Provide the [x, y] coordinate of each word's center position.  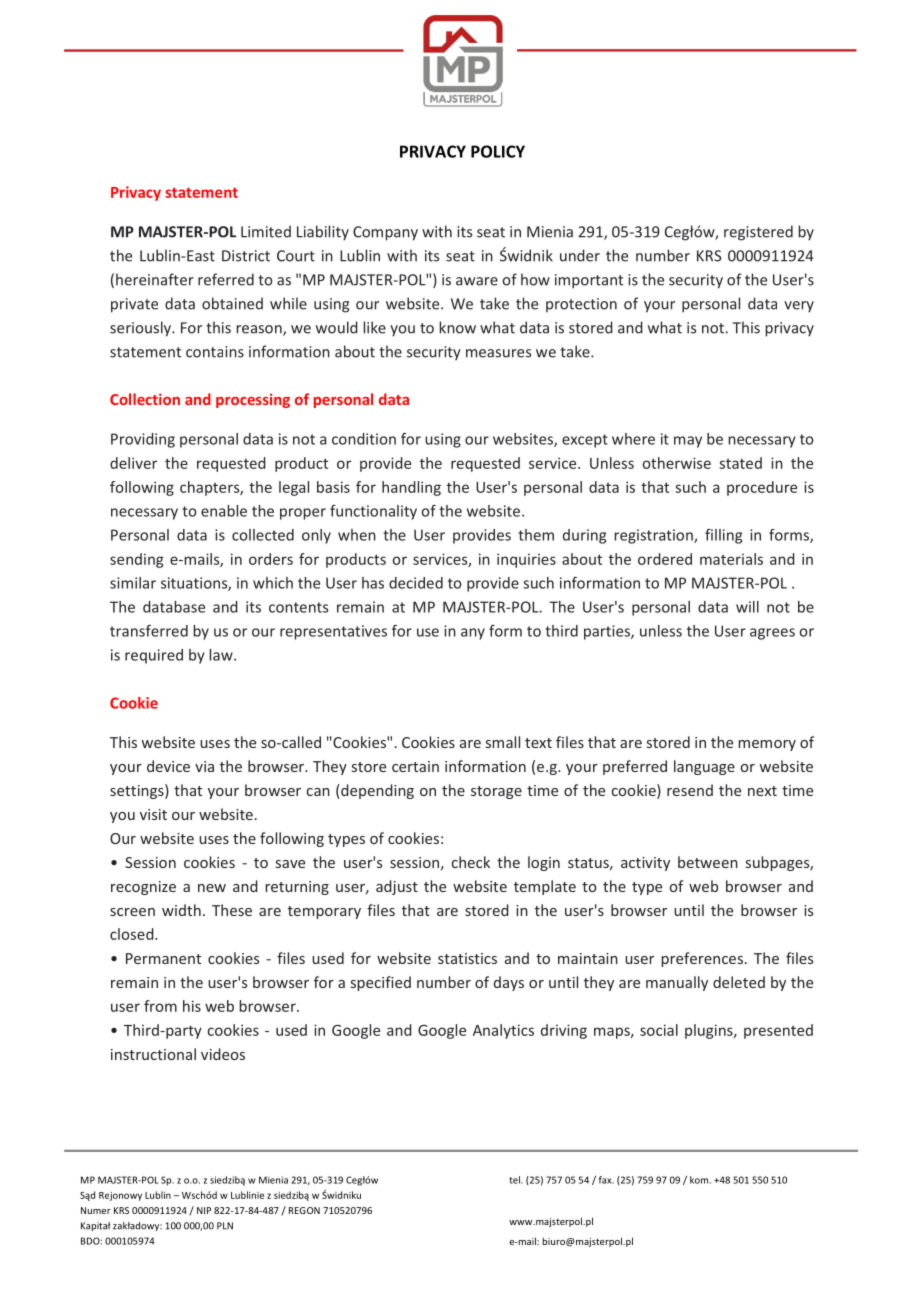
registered [758, 233]
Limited [266, 231]
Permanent [163, 958]
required [154, 656]
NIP [204, 1210]
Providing [143, 440]
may [688, 442]
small [503, 742]
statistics [467, 958]
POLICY [498, 151]
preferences [702, 959]
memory [767, 745]
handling [411, 488]
